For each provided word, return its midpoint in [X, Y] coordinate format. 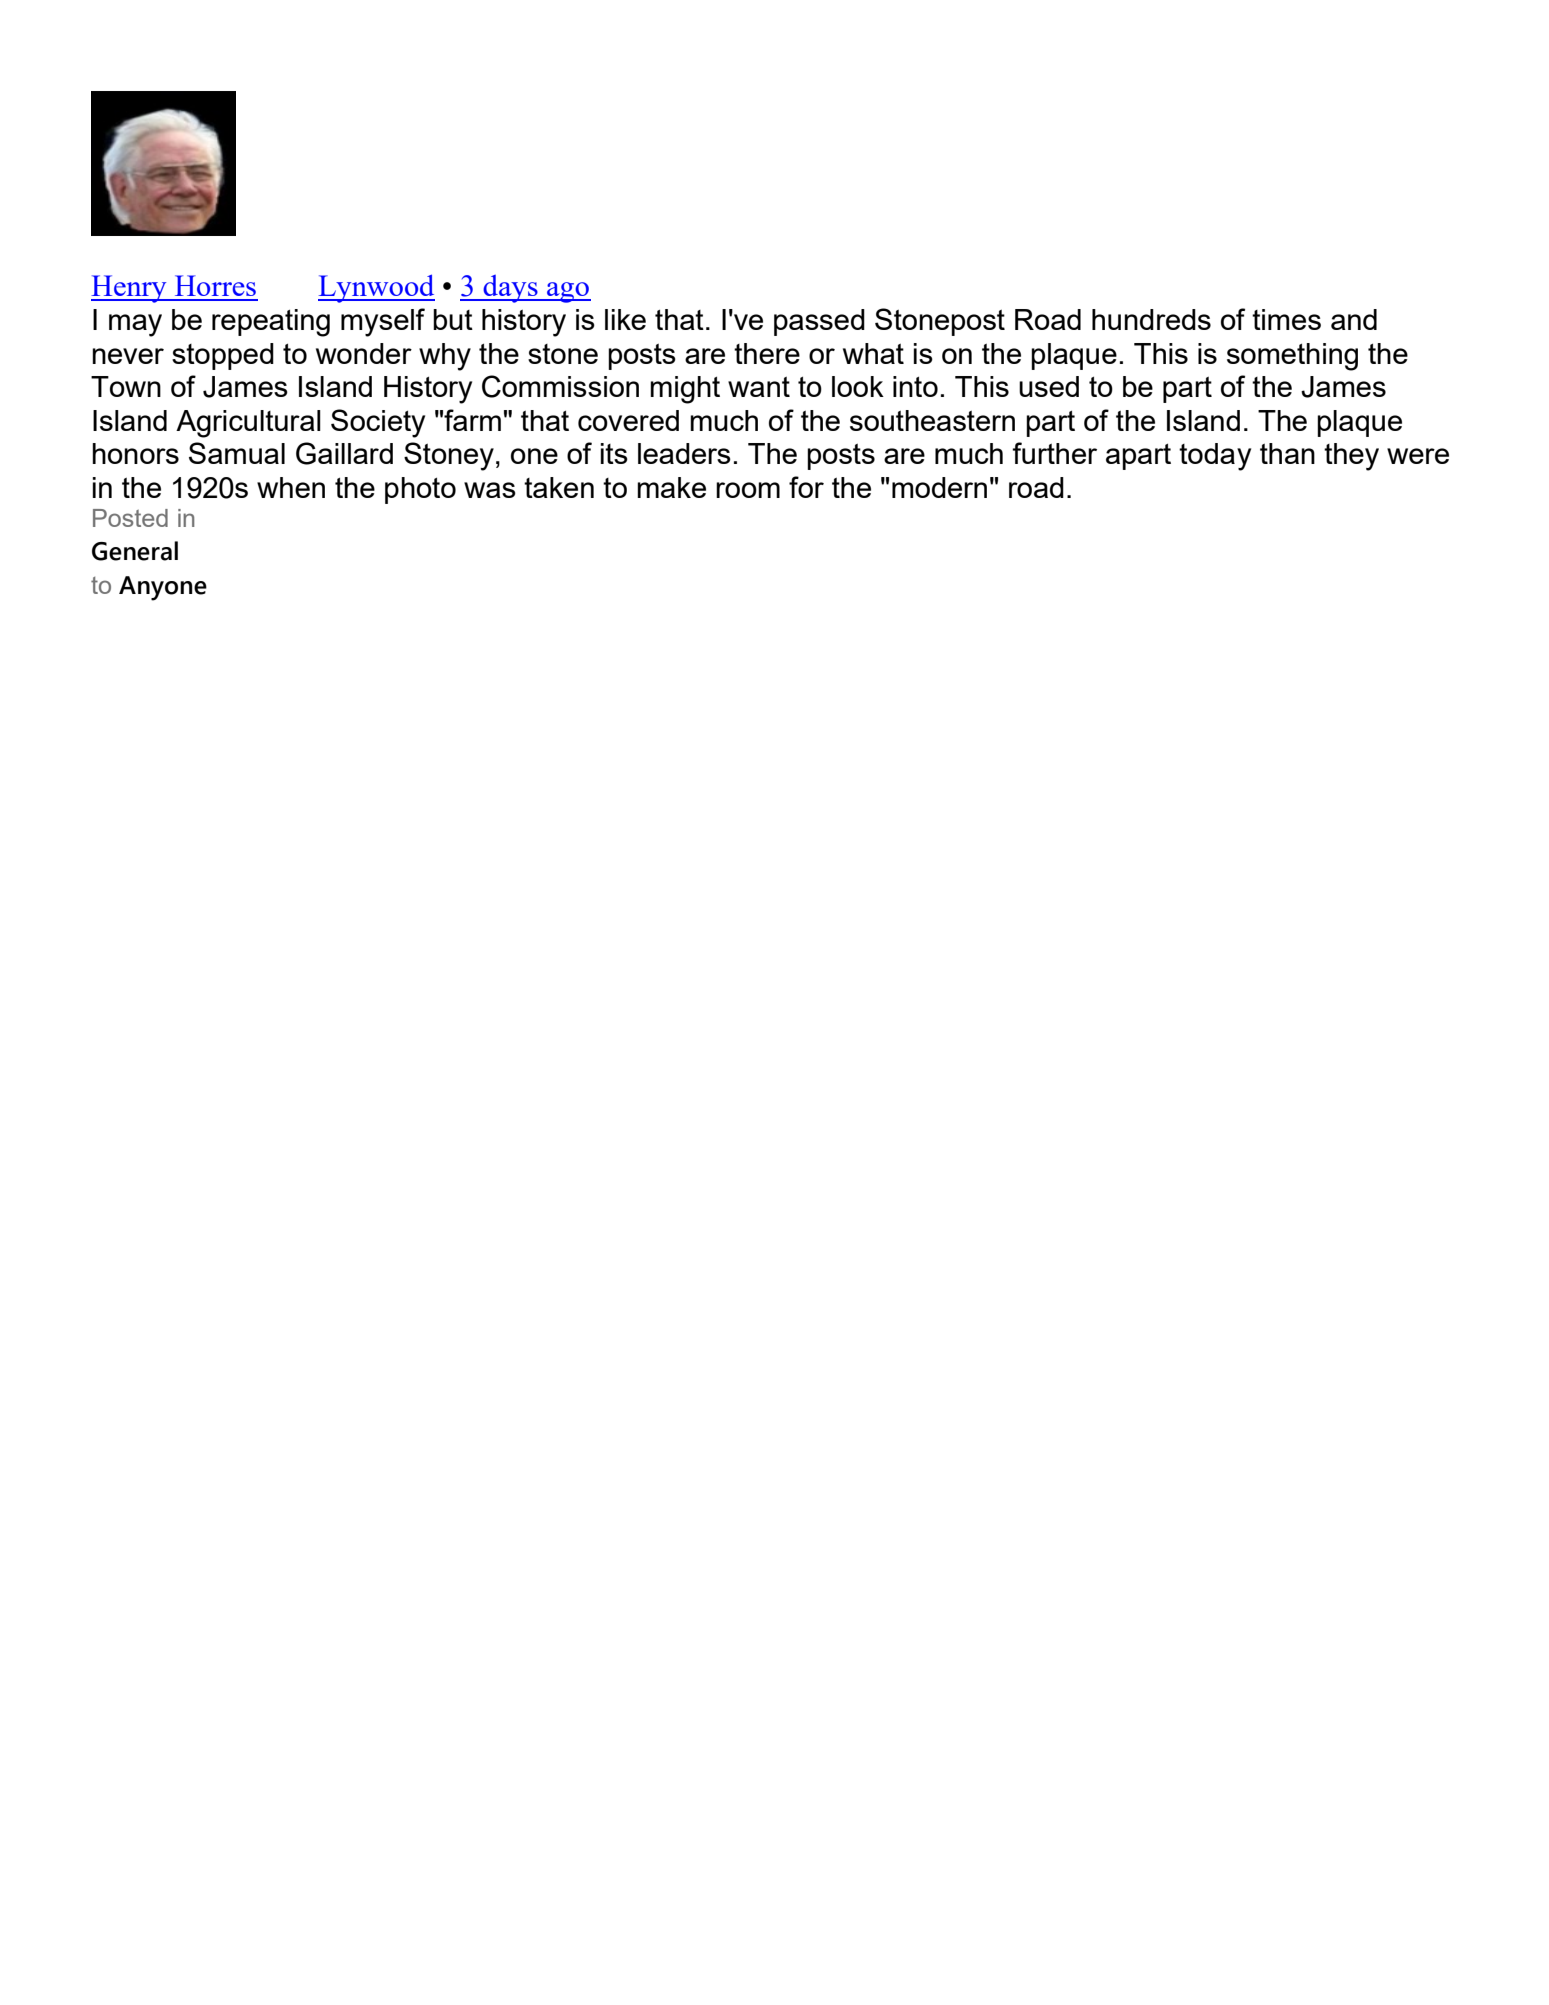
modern [939, 487]
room [748, 490]
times [1286, 319]
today [1215, 457]
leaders [684, 453]
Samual [237, 453]
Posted [130, 518]
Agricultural [248, 424]
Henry [130, 289]
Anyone [163, 588]
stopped [223, 356]
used [1049, 386]
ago [568, 292]
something [1292, 357]
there [767, 353]
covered [628, 420]
